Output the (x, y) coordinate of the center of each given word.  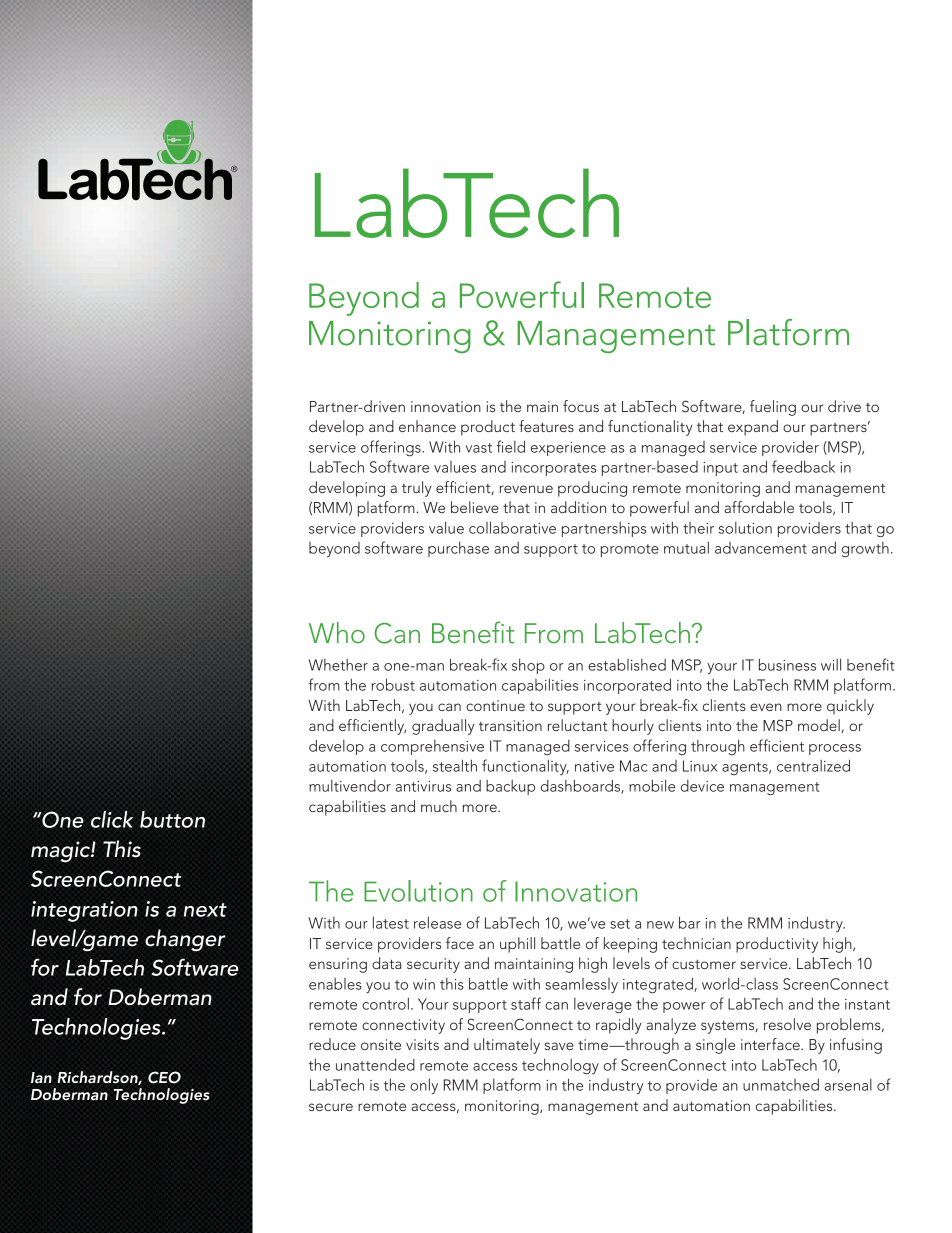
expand (753, 428)
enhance (427, 426)
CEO (164, 1077)
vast (478, 448)
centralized (813, 765)
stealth (455, 765)
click (112, 819)
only (424, 1086)
